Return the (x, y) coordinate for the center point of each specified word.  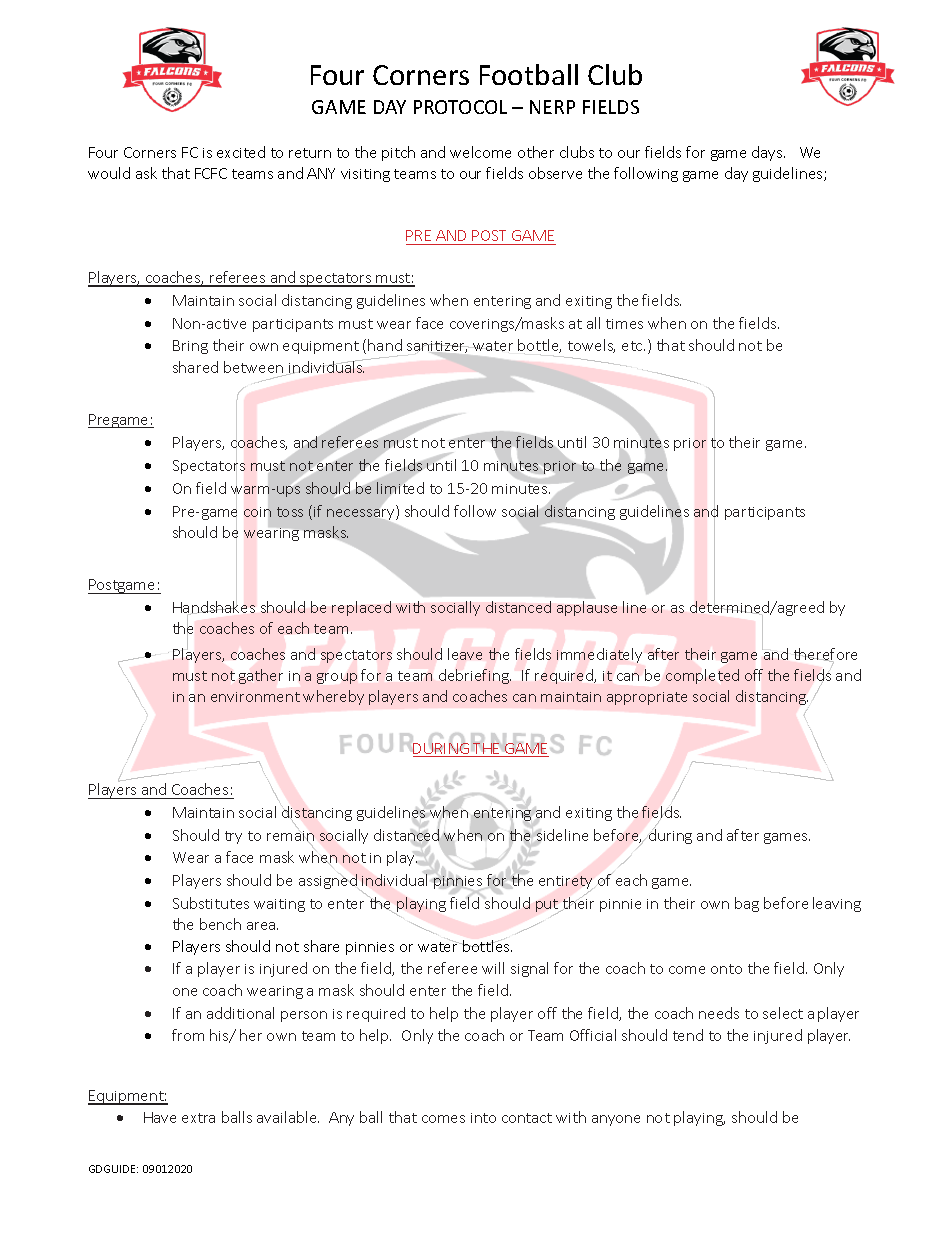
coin (257, 512)
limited (400, 488)
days (768, 153)
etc (633, 346)
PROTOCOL (460, 107)
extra (198, 1118)
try (233, 837)
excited (241, 152)
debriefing (475, 676)
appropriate (647, 698)
